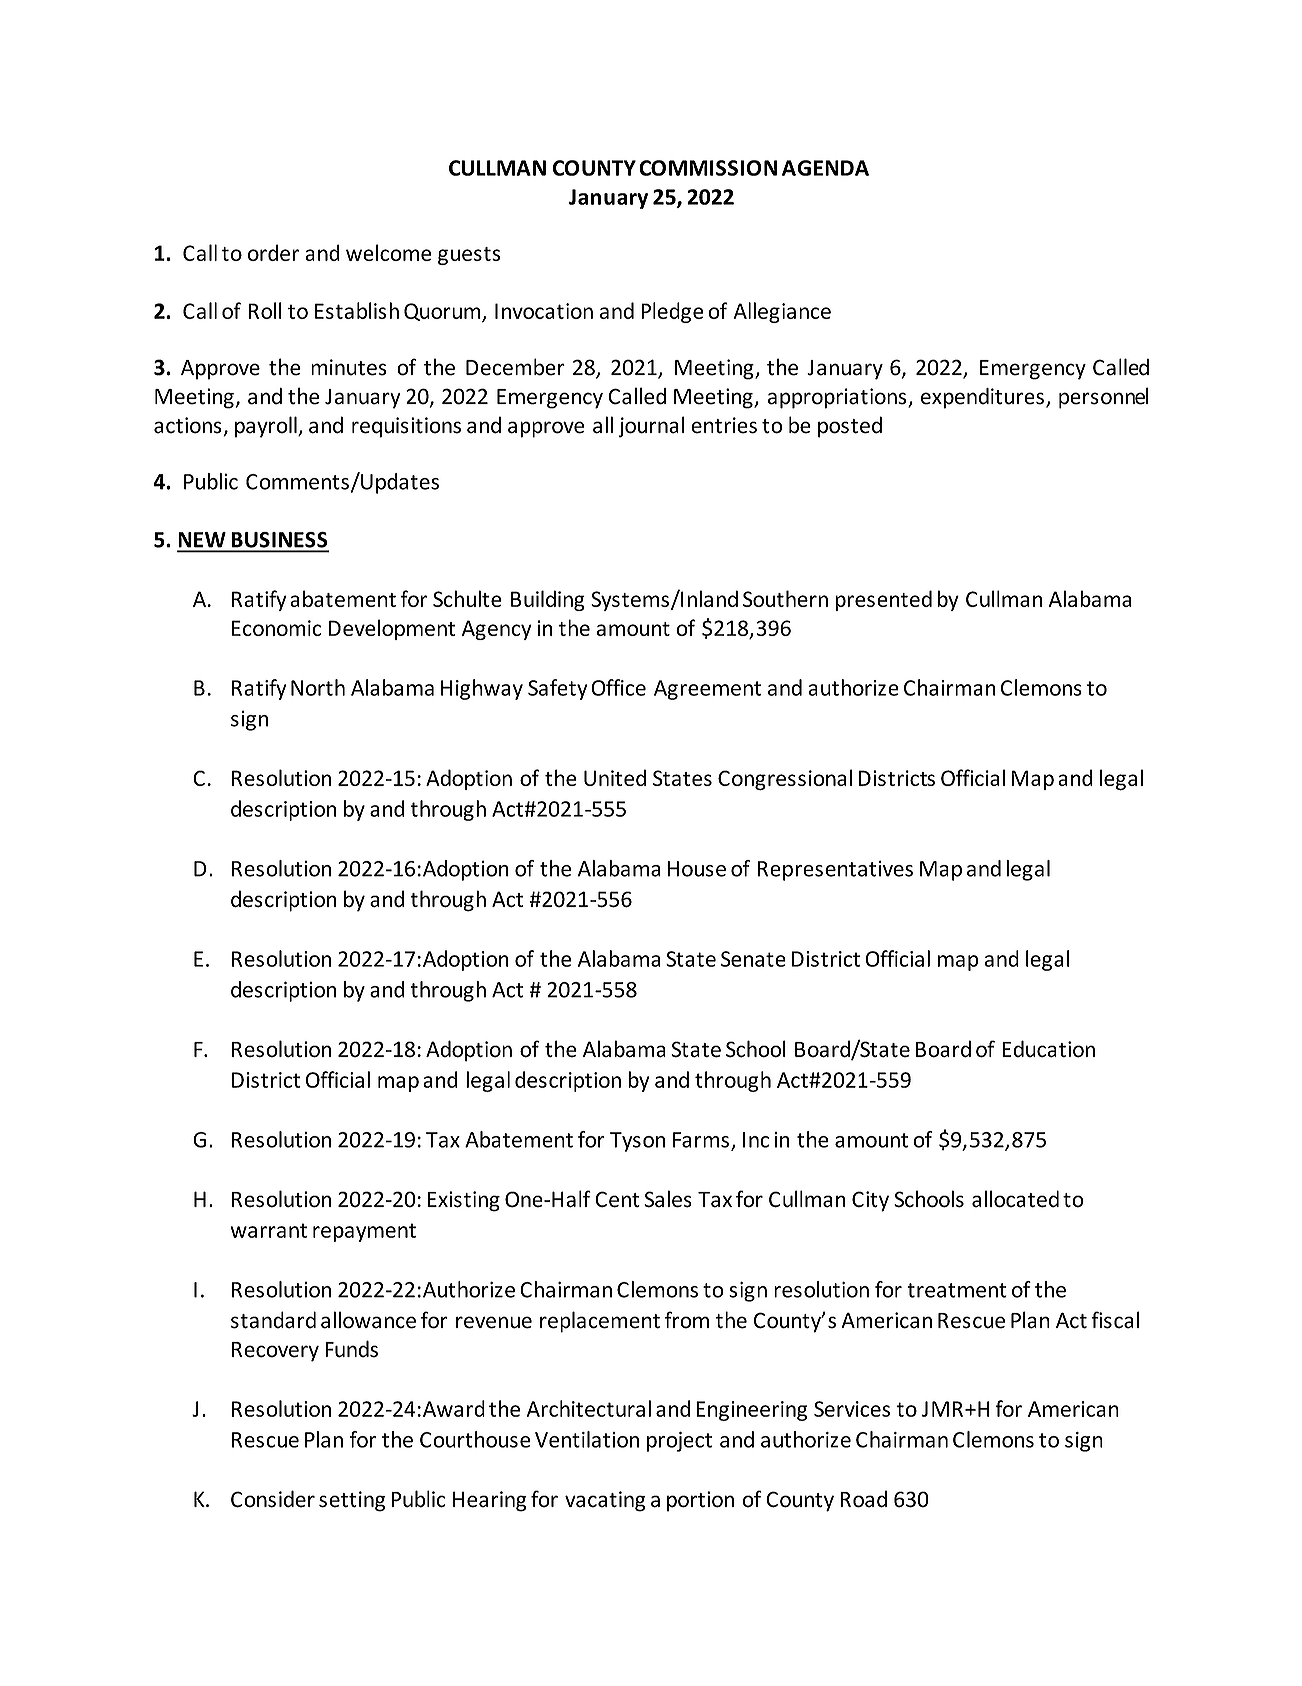  I want to click on Education, so click(1048, 1049).
